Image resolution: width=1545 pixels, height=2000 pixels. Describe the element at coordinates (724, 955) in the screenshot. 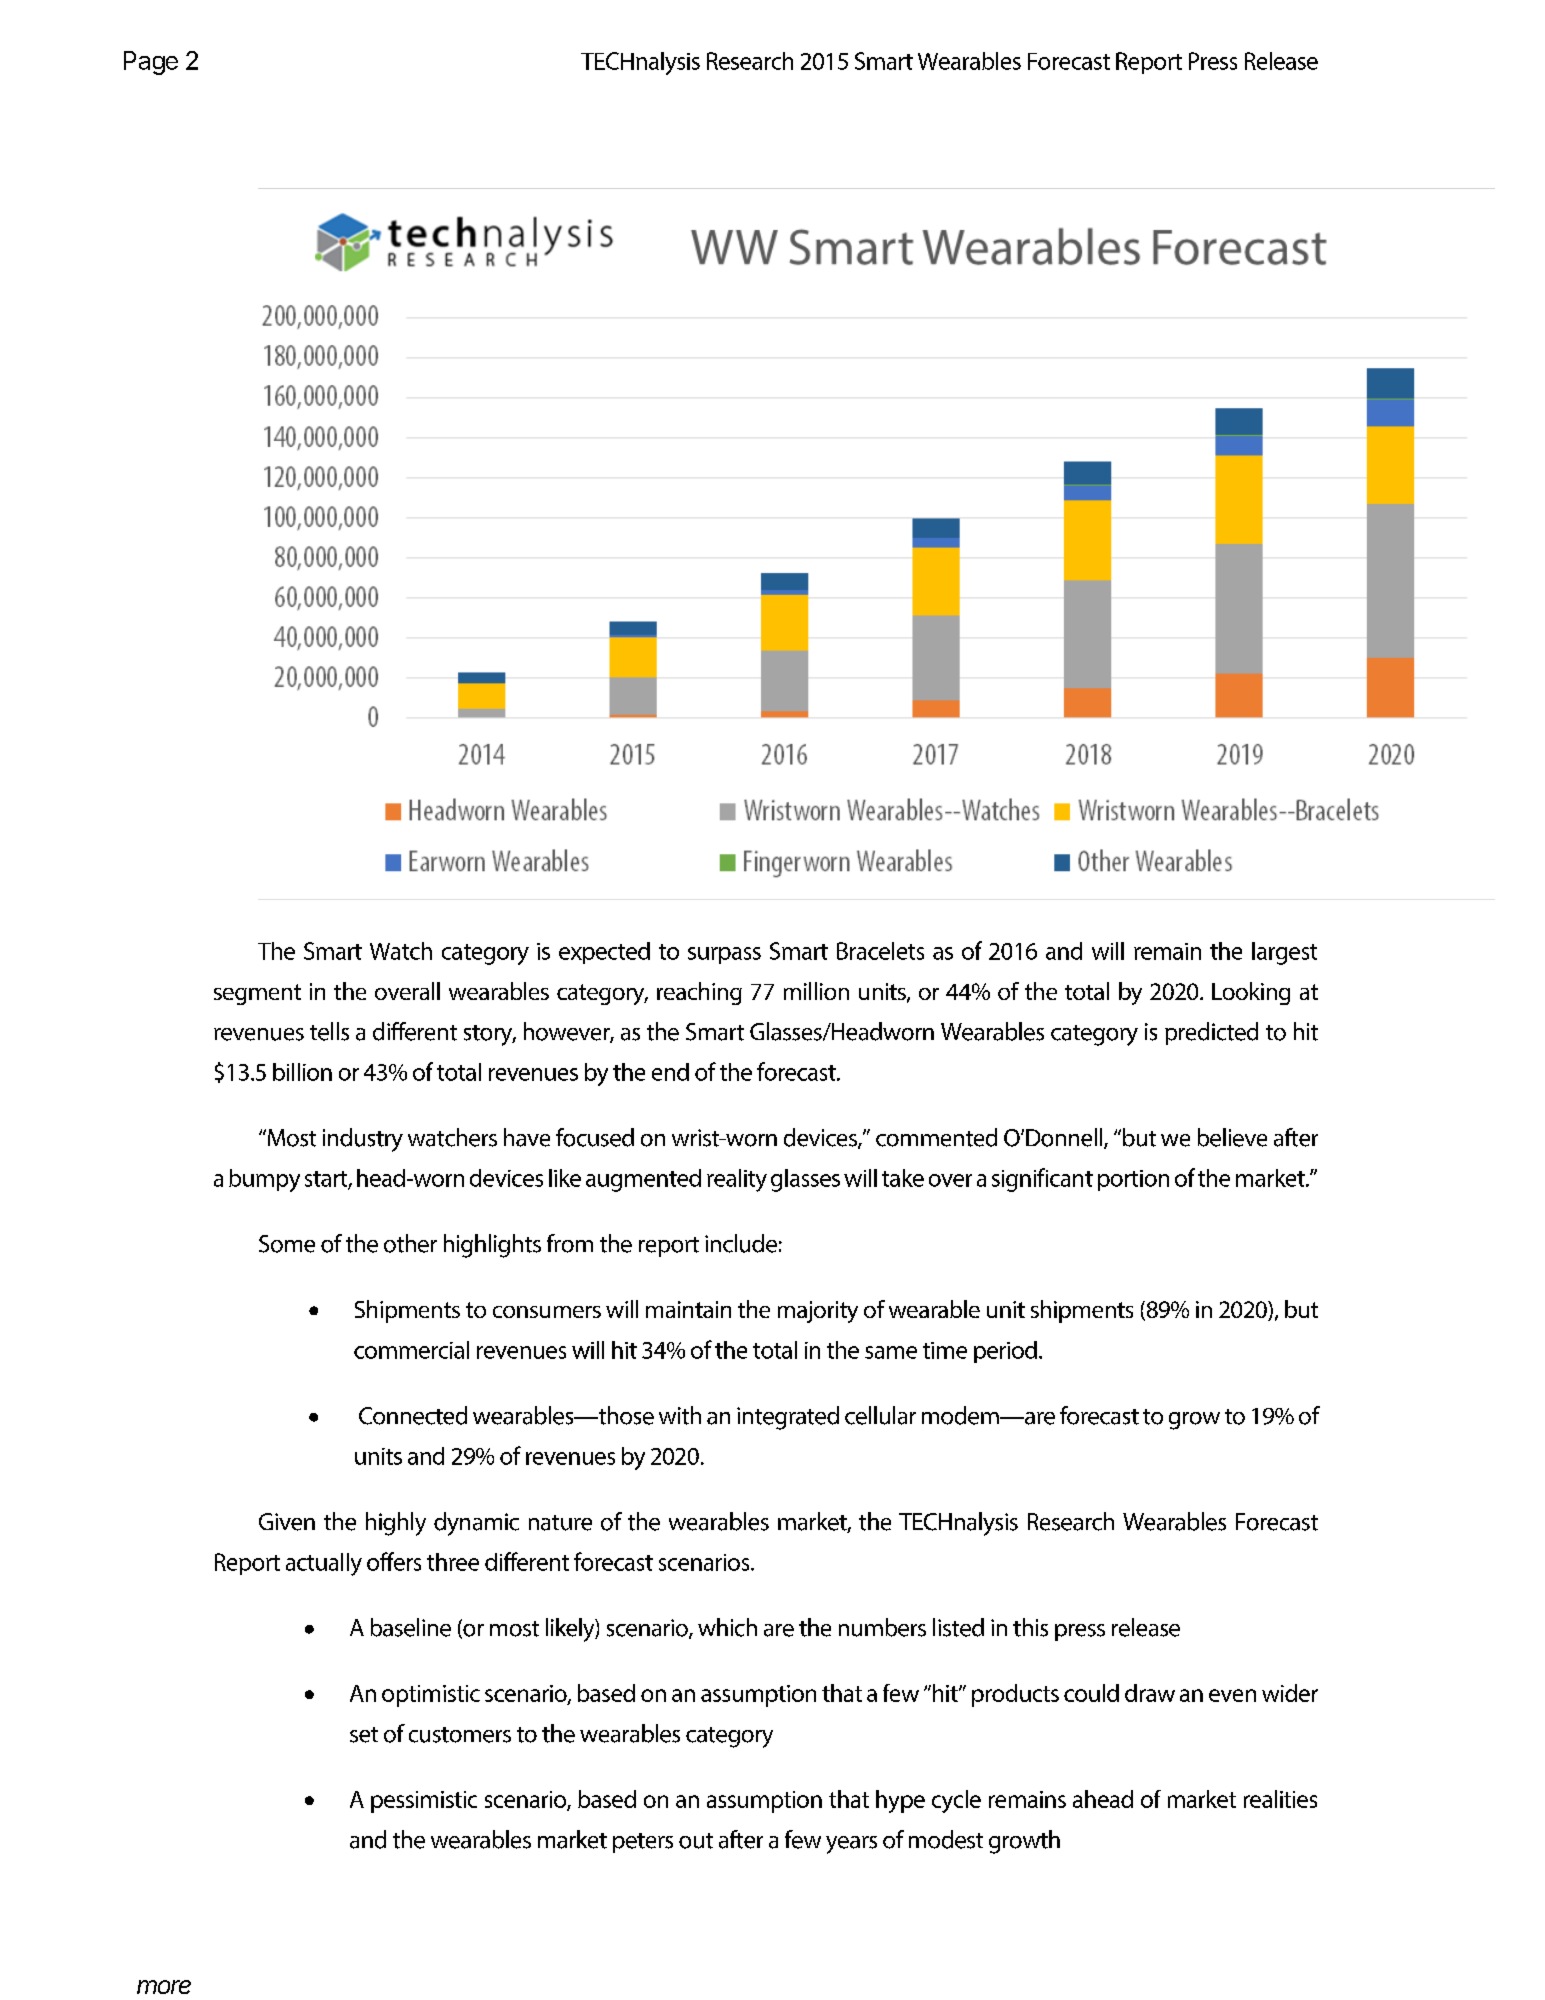

I see `surpass` at that location.
